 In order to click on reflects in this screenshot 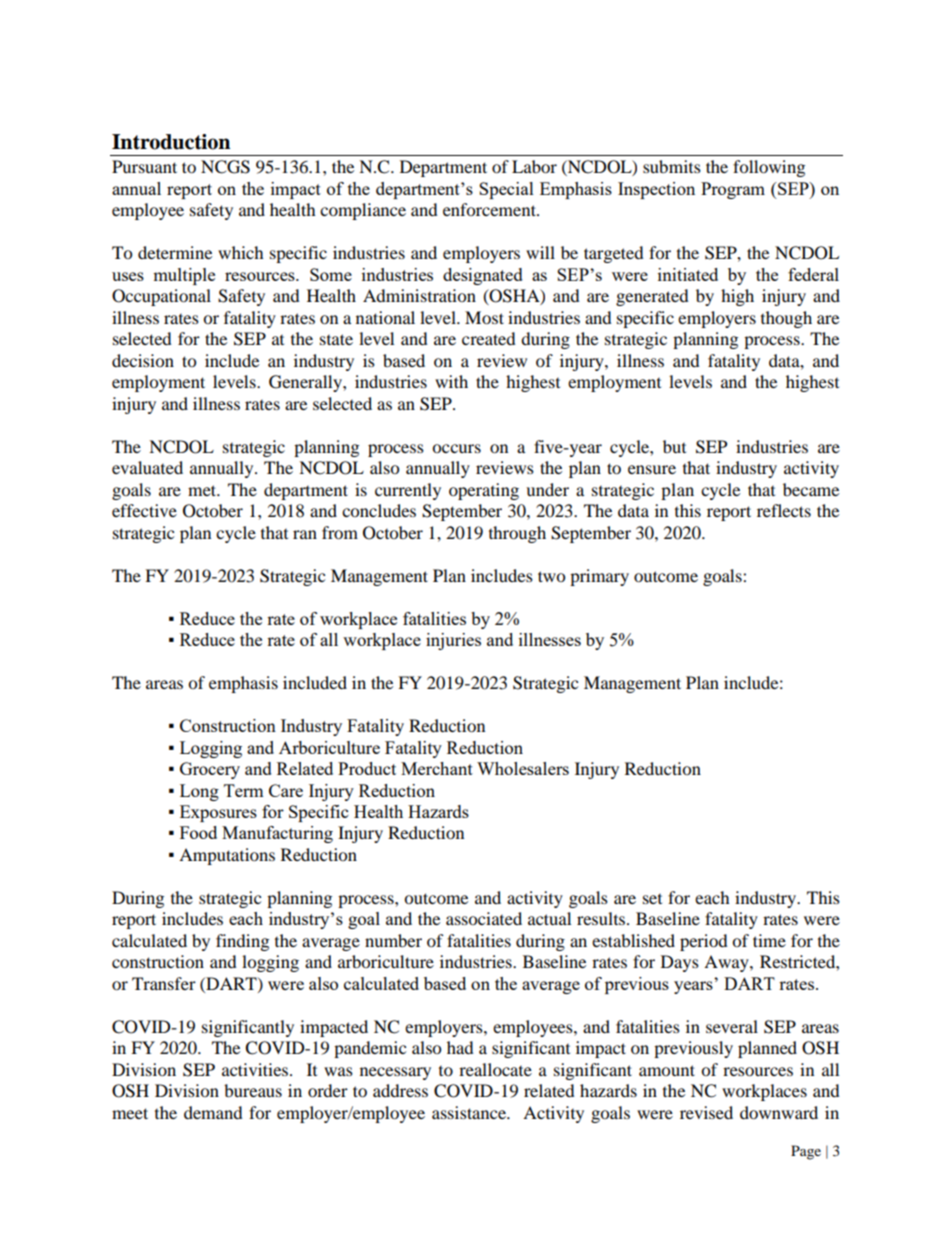, I will do `click(784, 510)`.
